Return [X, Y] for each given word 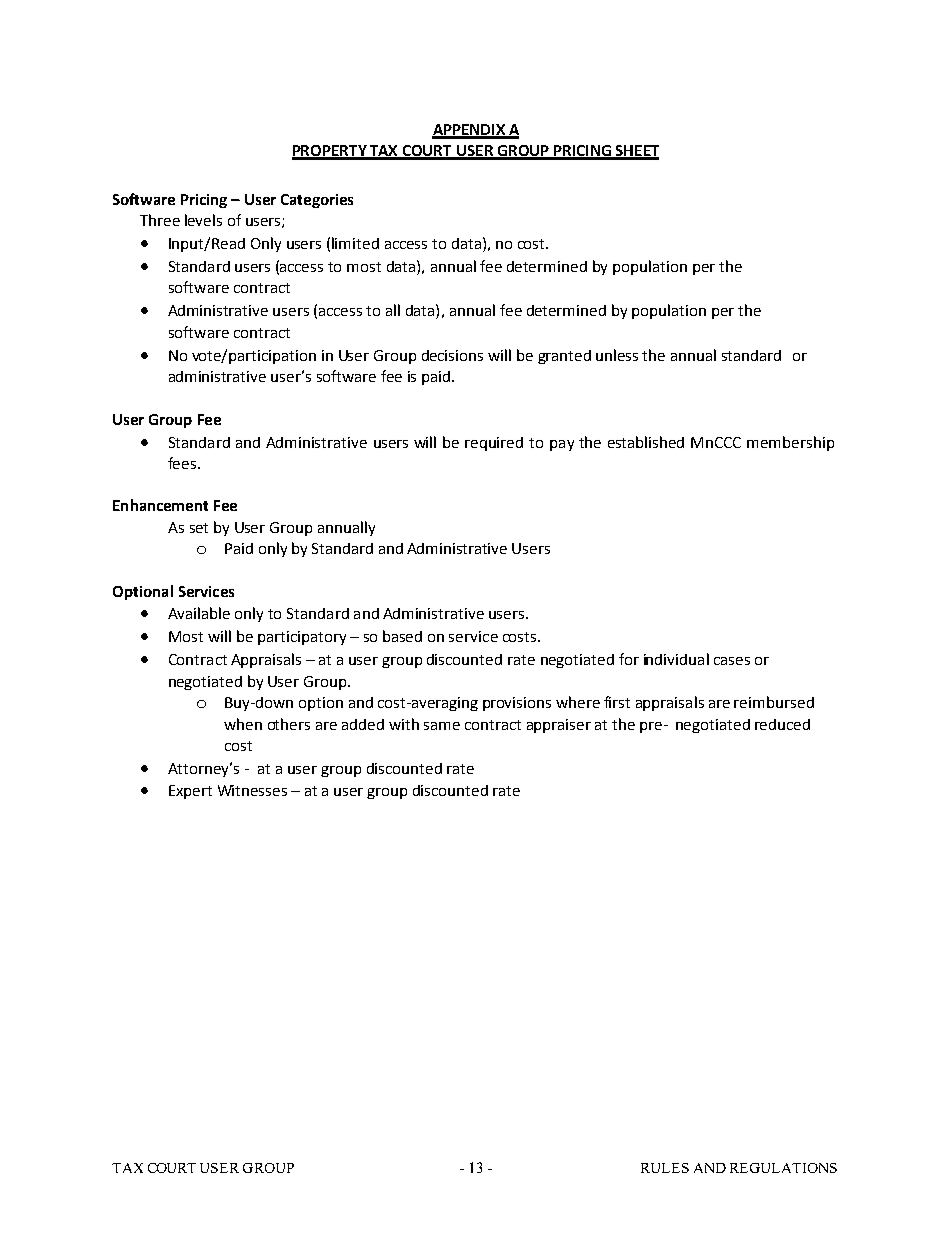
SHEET [636, 152]
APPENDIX [469, 131]
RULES [665, 1168]
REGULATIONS [783, 1168]
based [402, 636]
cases [732, 661]
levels [203, 220]
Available [199, 613]
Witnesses [252, 790]
